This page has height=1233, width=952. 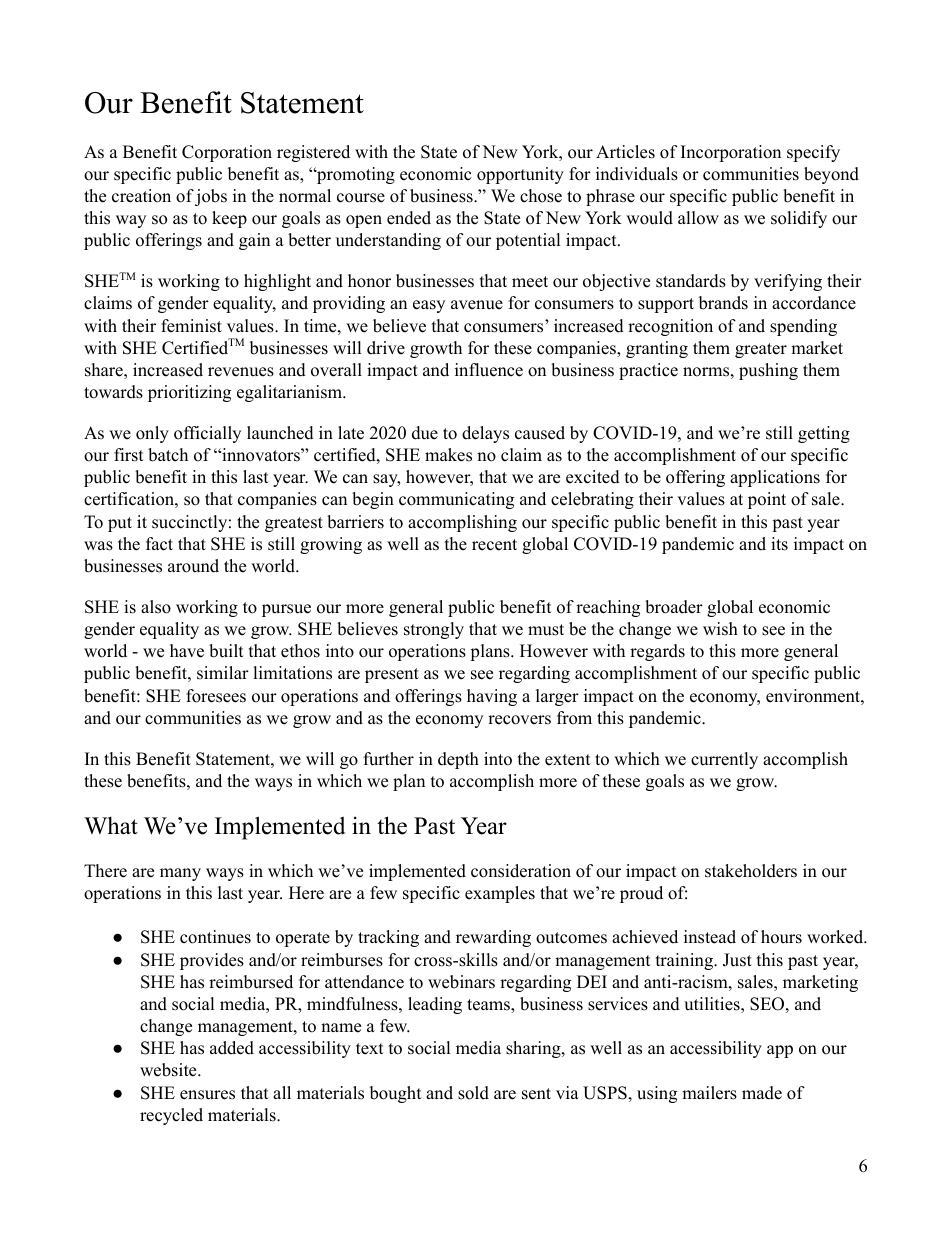 I want to click on wish, so click(x=720, y=629).
